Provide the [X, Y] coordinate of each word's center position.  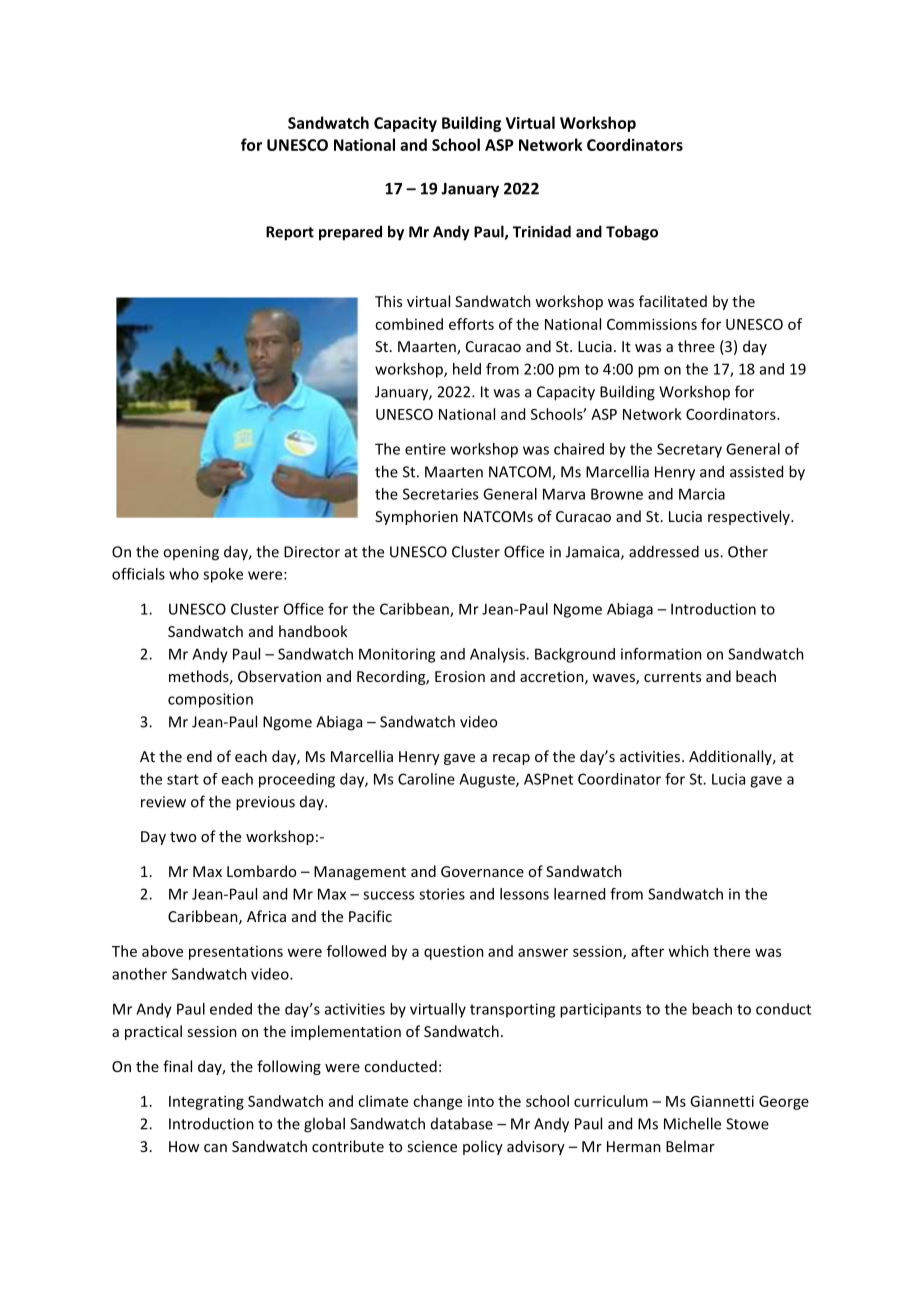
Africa [266, 916]
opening [191, 553]
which [688, 951]
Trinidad [542, 231]
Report [290, 233]
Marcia [702, 494]
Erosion [460, 676]
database [462, 1123]
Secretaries [440, 494]
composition [210, 700]
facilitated [673, 301]
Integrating [206, 1102]
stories [442, 894]
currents [672, 677]
